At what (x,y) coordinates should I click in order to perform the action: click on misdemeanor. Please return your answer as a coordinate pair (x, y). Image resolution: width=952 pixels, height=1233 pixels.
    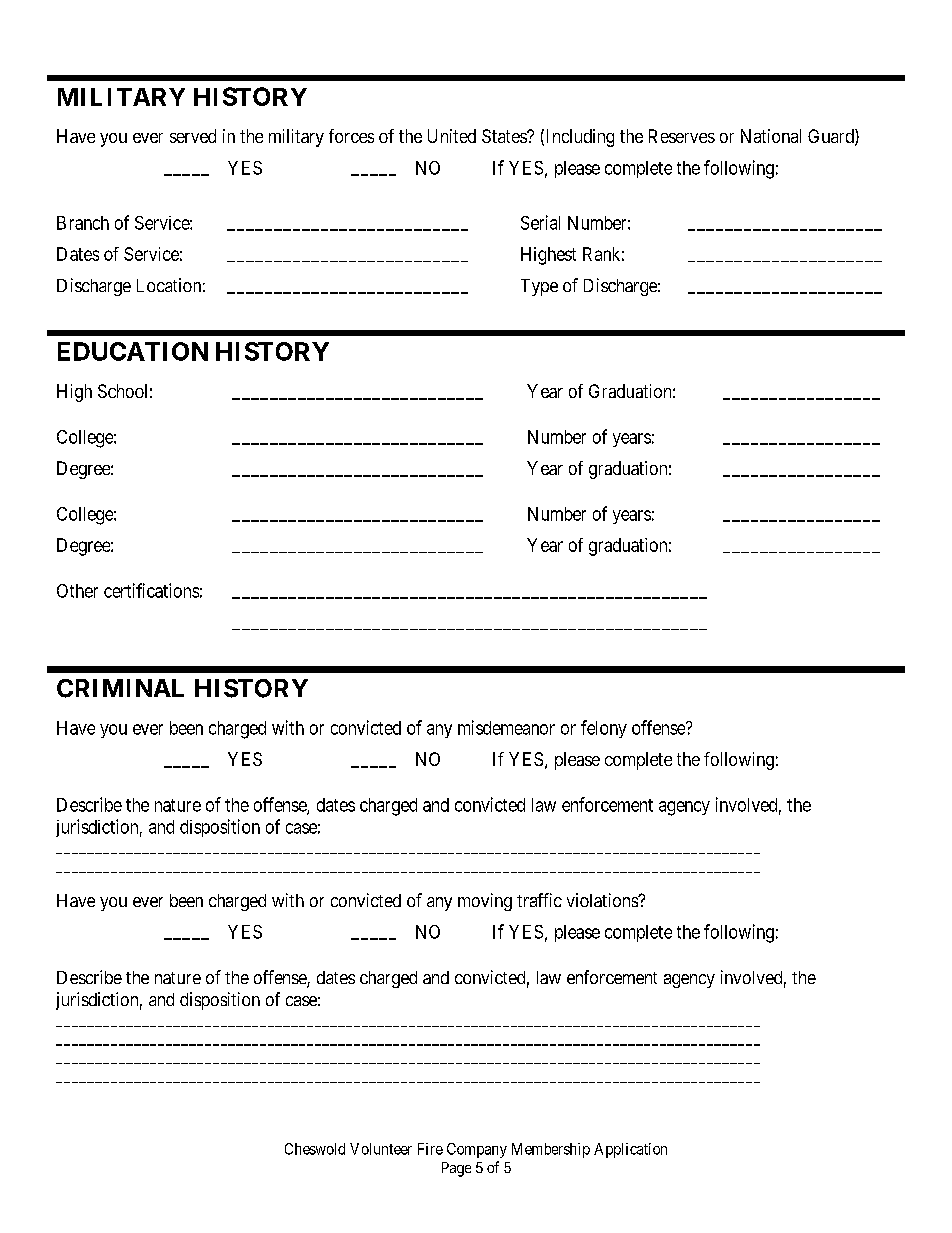
    Looking at the image, I should click on (506, 727).
